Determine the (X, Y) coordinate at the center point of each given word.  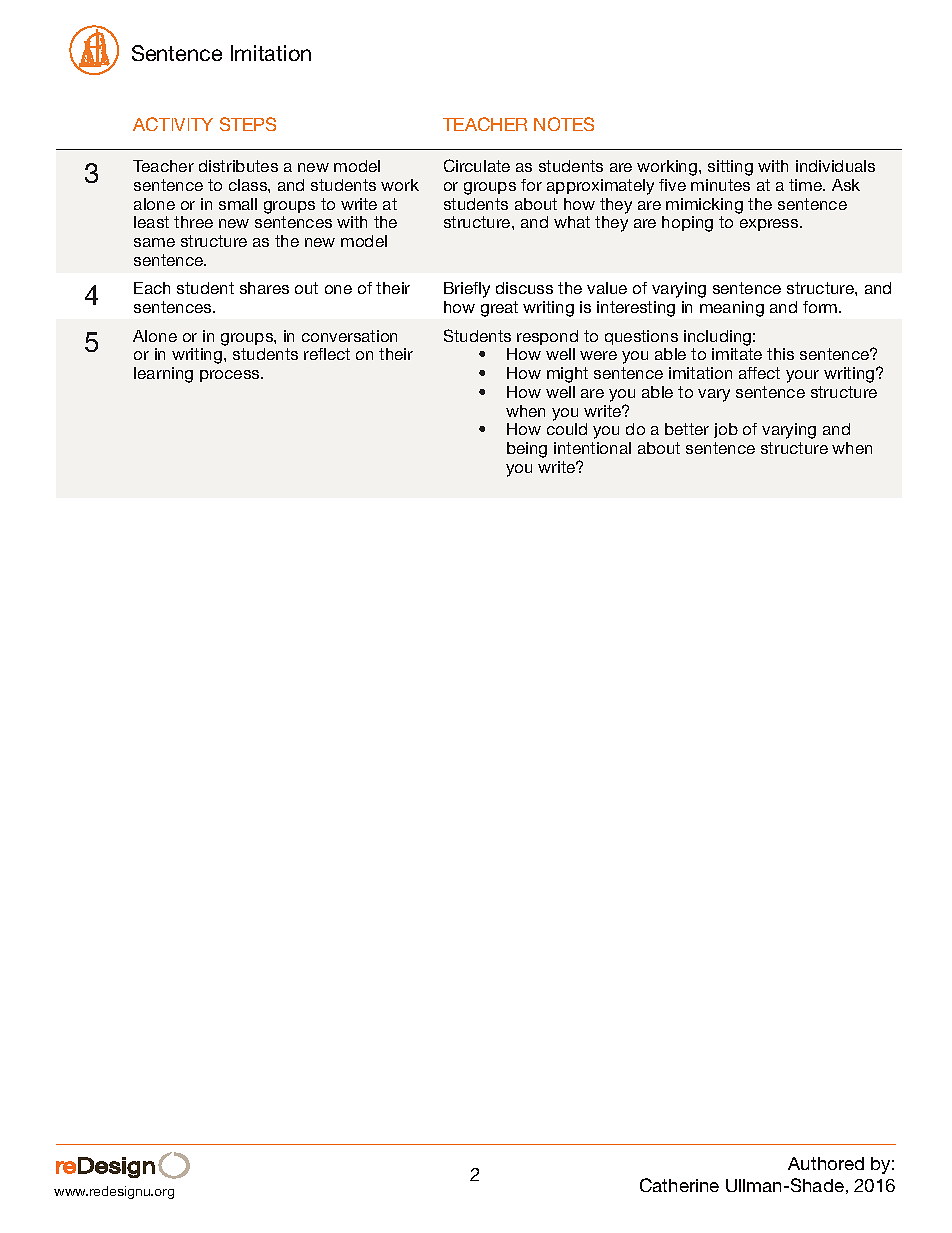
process (231, 376)
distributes (238, 166)
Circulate (477, 165)
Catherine (679, 1185)
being (527, 450)
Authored (826, 1163)
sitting (730, 168)
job (726, 430)
